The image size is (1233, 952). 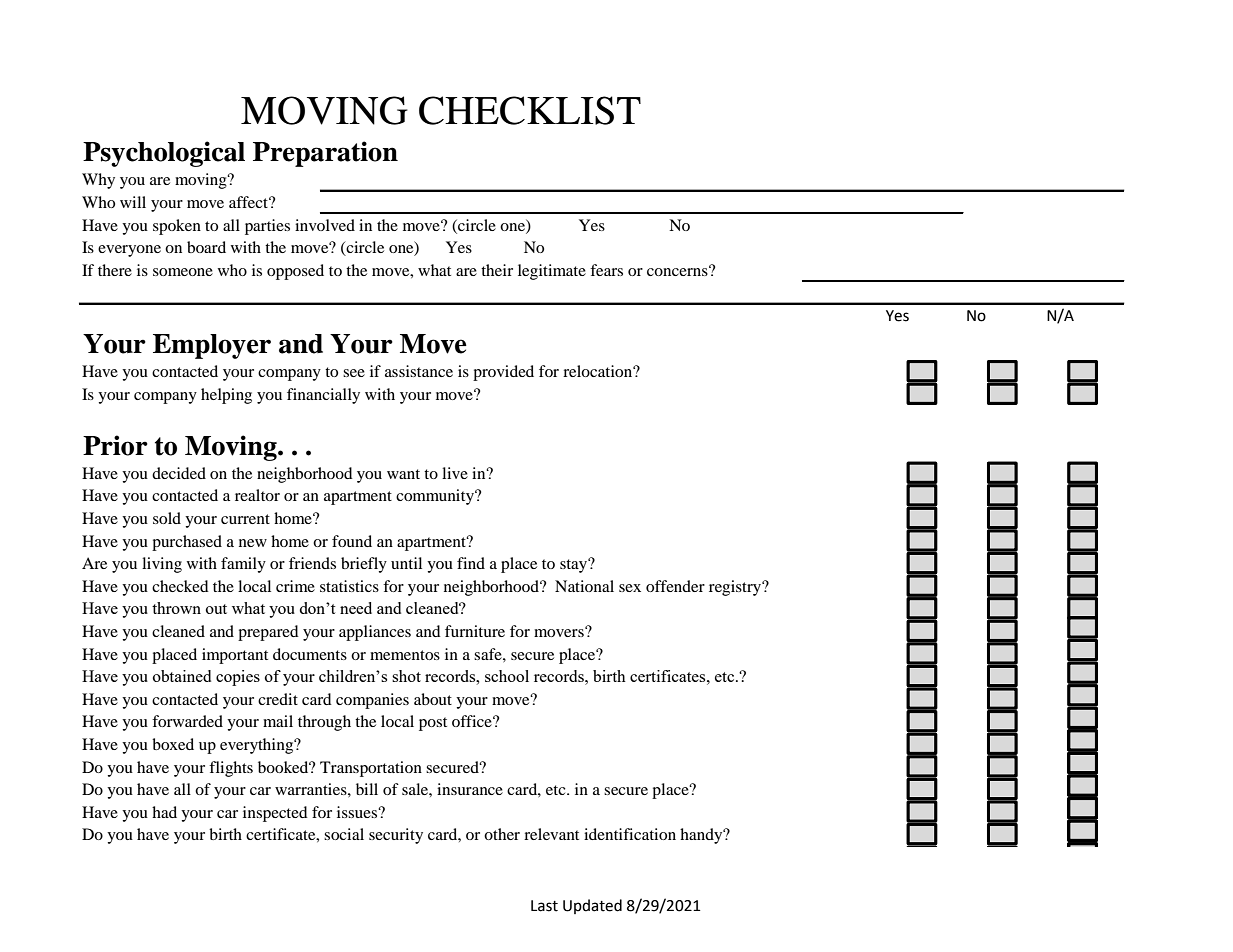 What do you see at coordinates (325, 154) in the document?
I see `Preparation` at bounding box center [325, 154].
